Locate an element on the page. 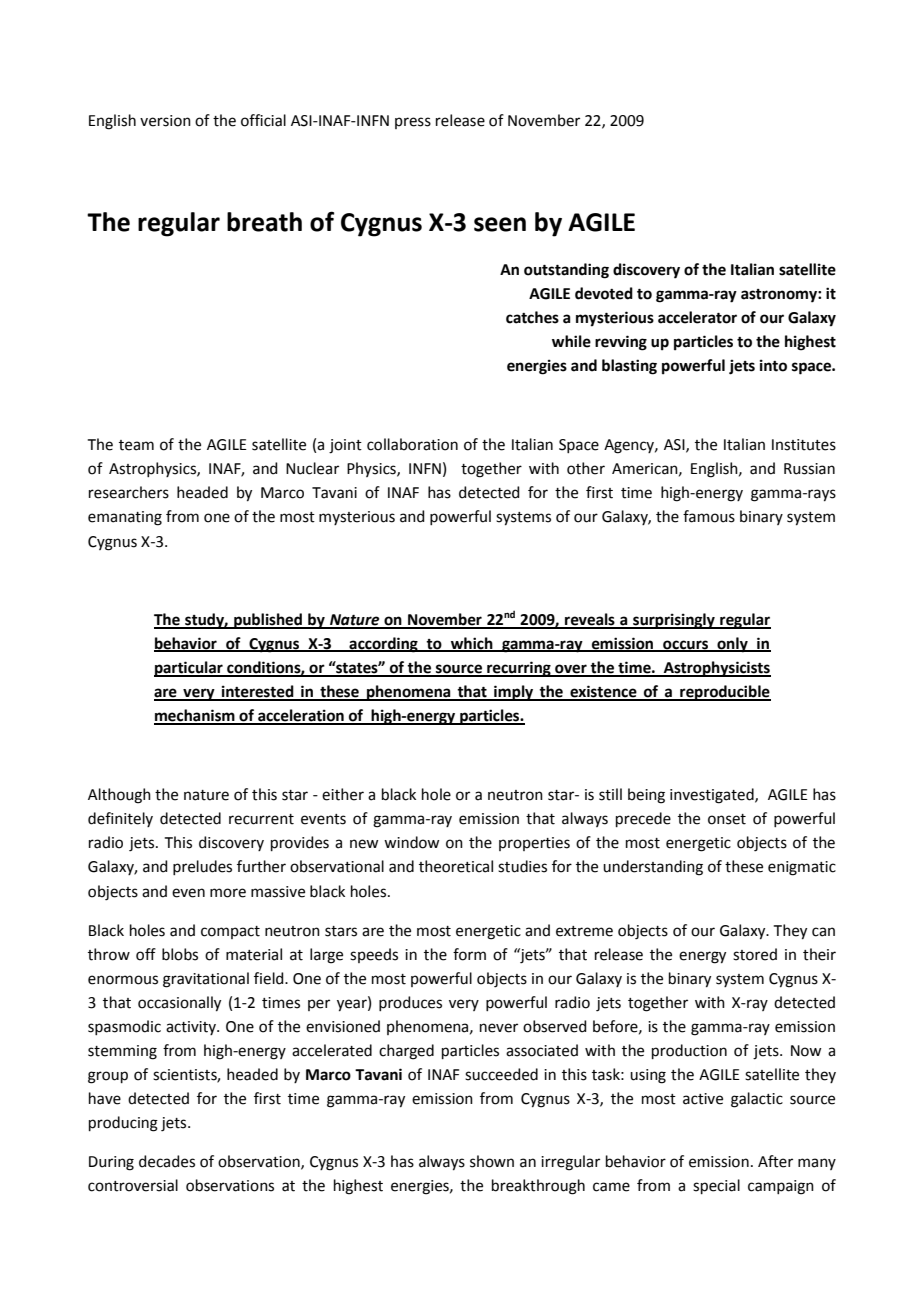  After is located at coordinates (775, 1161).
